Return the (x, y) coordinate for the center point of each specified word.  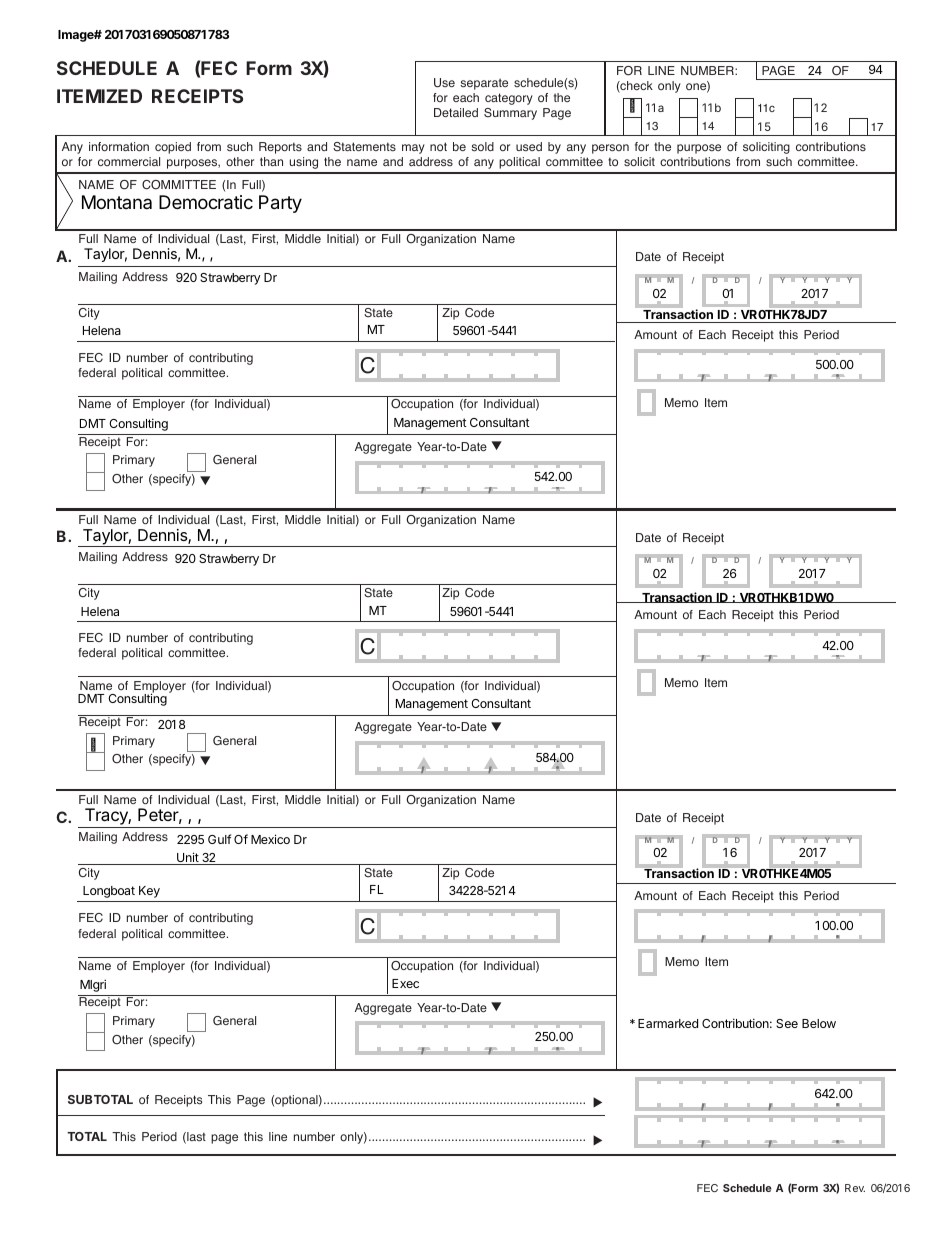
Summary (510, 114)
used (529, 146)
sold (482, 146)
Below (819, 1023)
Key (149, 892)
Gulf (219, 839)
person (610, 149)
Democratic (206, 202)
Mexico (270, 839)
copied (173, 148)
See (787, 1023)
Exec (405, 983)
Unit (188, 858)
